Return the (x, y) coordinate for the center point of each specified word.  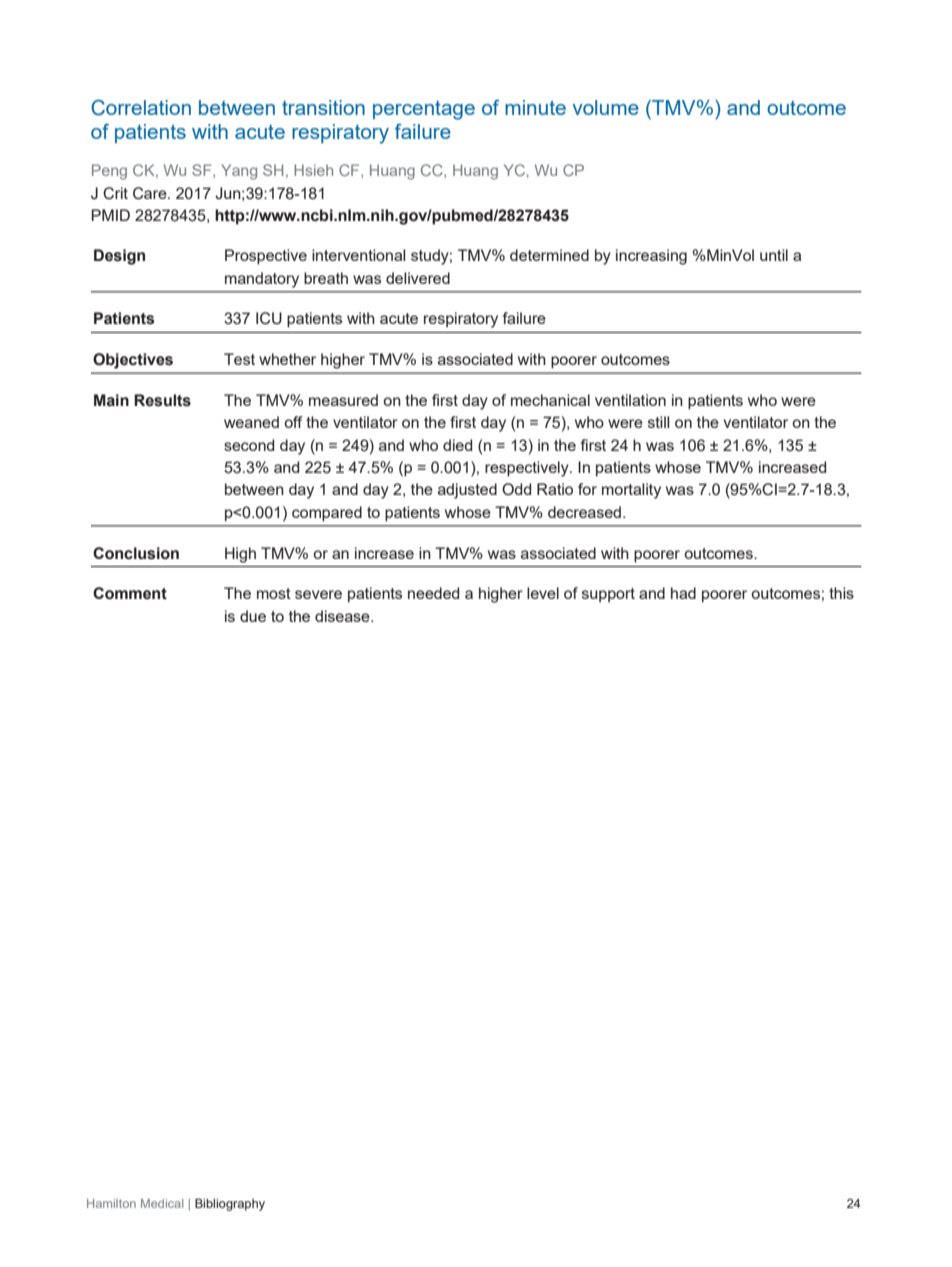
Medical (162, 1203)
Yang (239, 172)
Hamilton (111, 1203)
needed (433, 593)
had (683, 593)
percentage (424, 110)
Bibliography (230, 1204)
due (253, 616)
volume (606, 107)
